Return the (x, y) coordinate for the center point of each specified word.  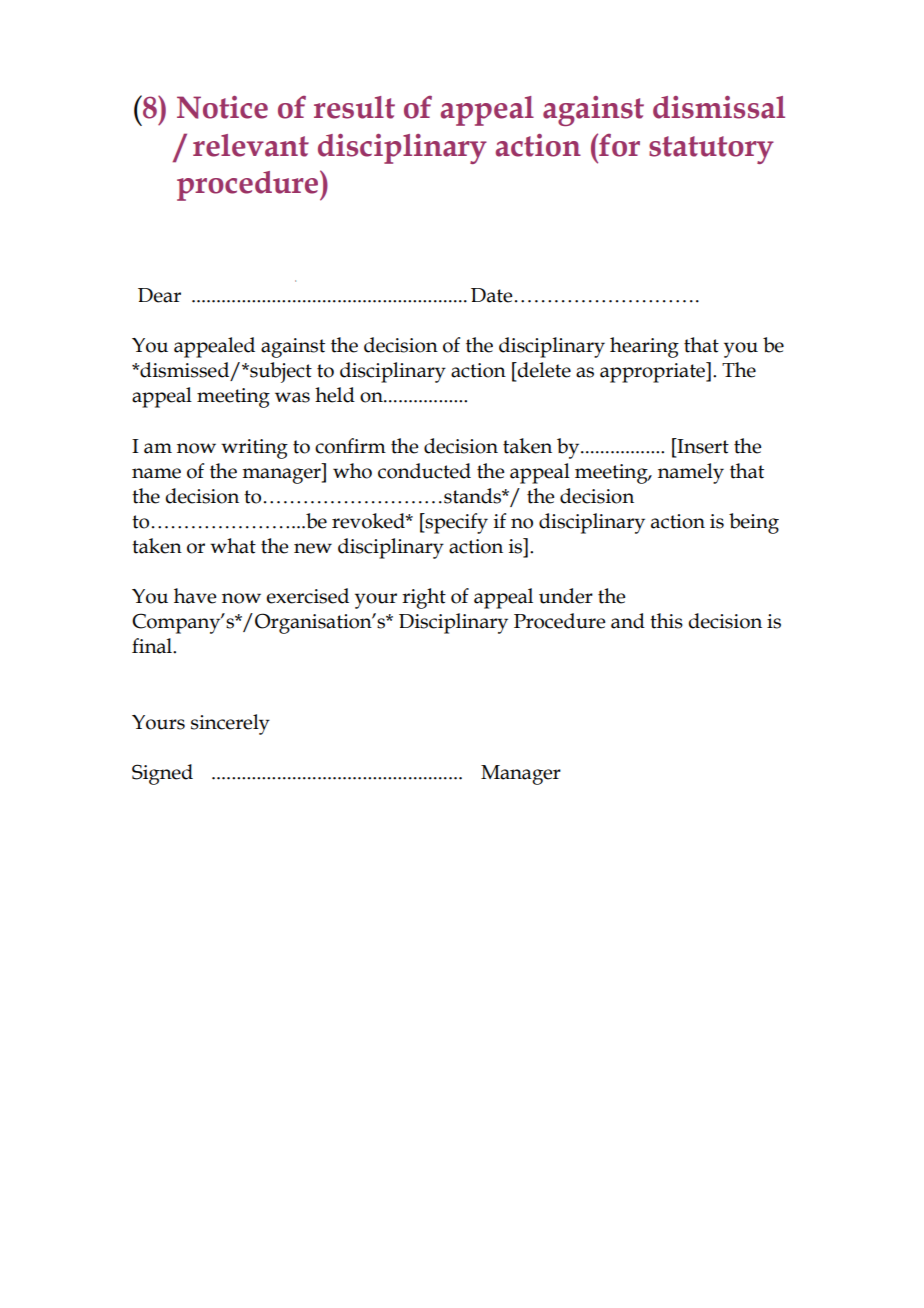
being (754, 523)
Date (492, 295)
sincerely (230, 724)
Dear (159, 295)
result (354, 107)
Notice (222, 107)
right (424, 598)
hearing (644, 347)
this (666, 621)
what (233, 546)
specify (455, 523)
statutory (711, 150)
